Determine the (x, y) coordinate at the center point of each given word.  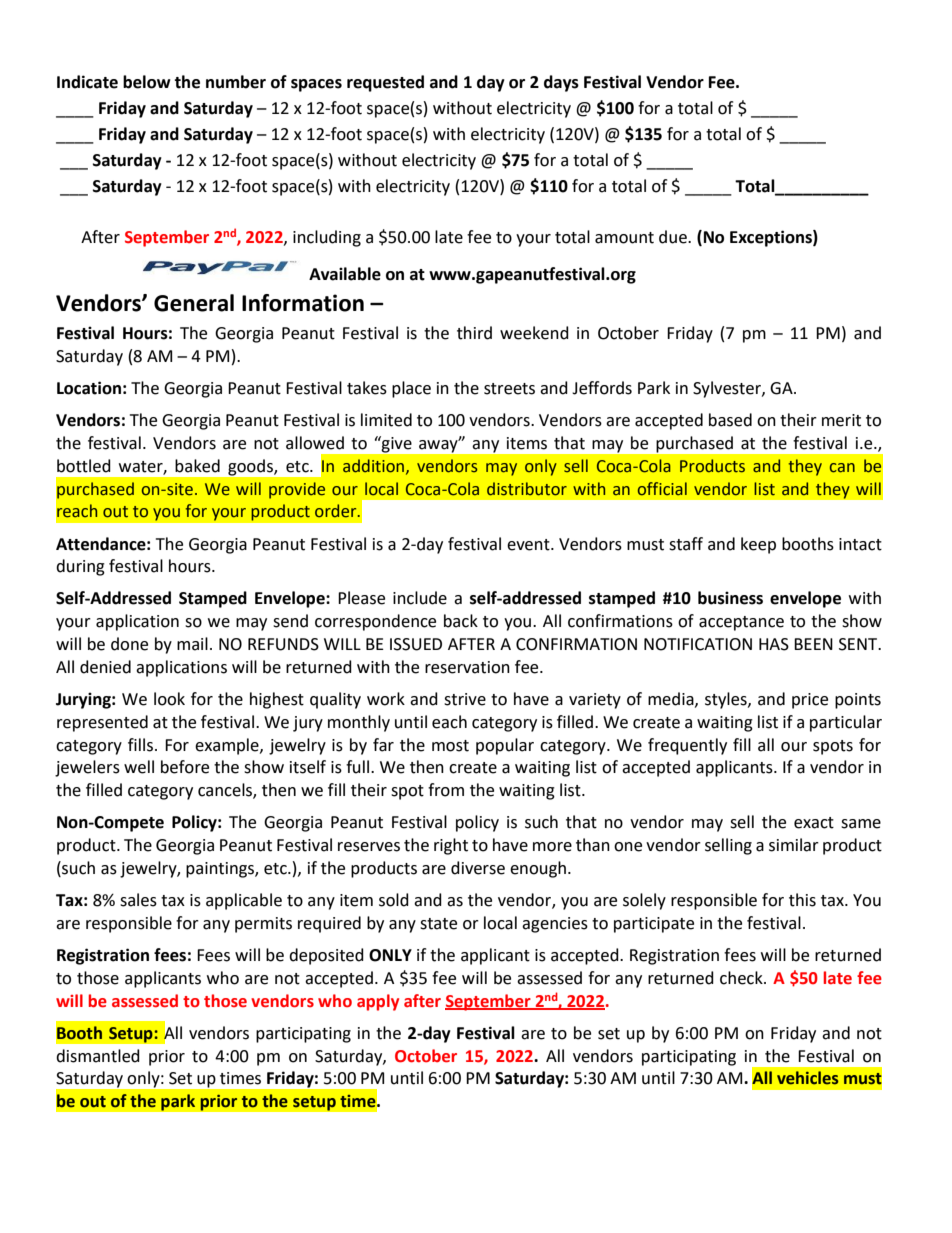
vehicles (807, 1078)
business (730, 598)
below (147, 82)
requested (385, 83)
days (561, 83)
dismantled (98, 1056)
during (80, 567)
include (420, 598)
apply (378, 1002)
